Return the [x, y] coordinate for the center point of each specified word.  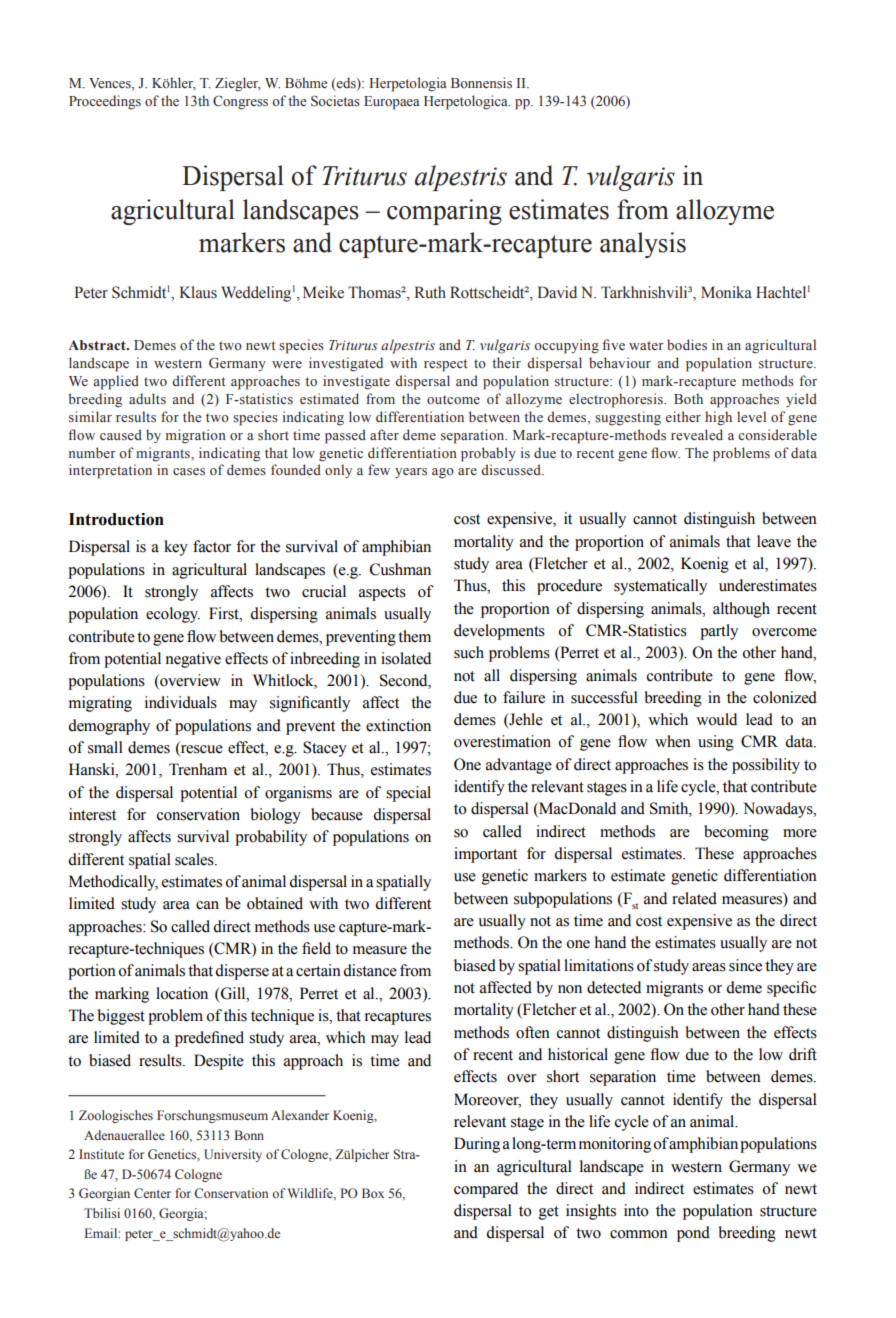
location [182, 993]
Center [152, 1193]
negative [193, 660]
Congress [240, 102]
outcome [453, 400]
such [469, 652]
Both [688, 398]
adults [147, 398]
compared [486, 1190]
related [694, 898]
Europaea [392, 103]
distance [370, 970]
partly [719, 632]
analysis [643, 245]
